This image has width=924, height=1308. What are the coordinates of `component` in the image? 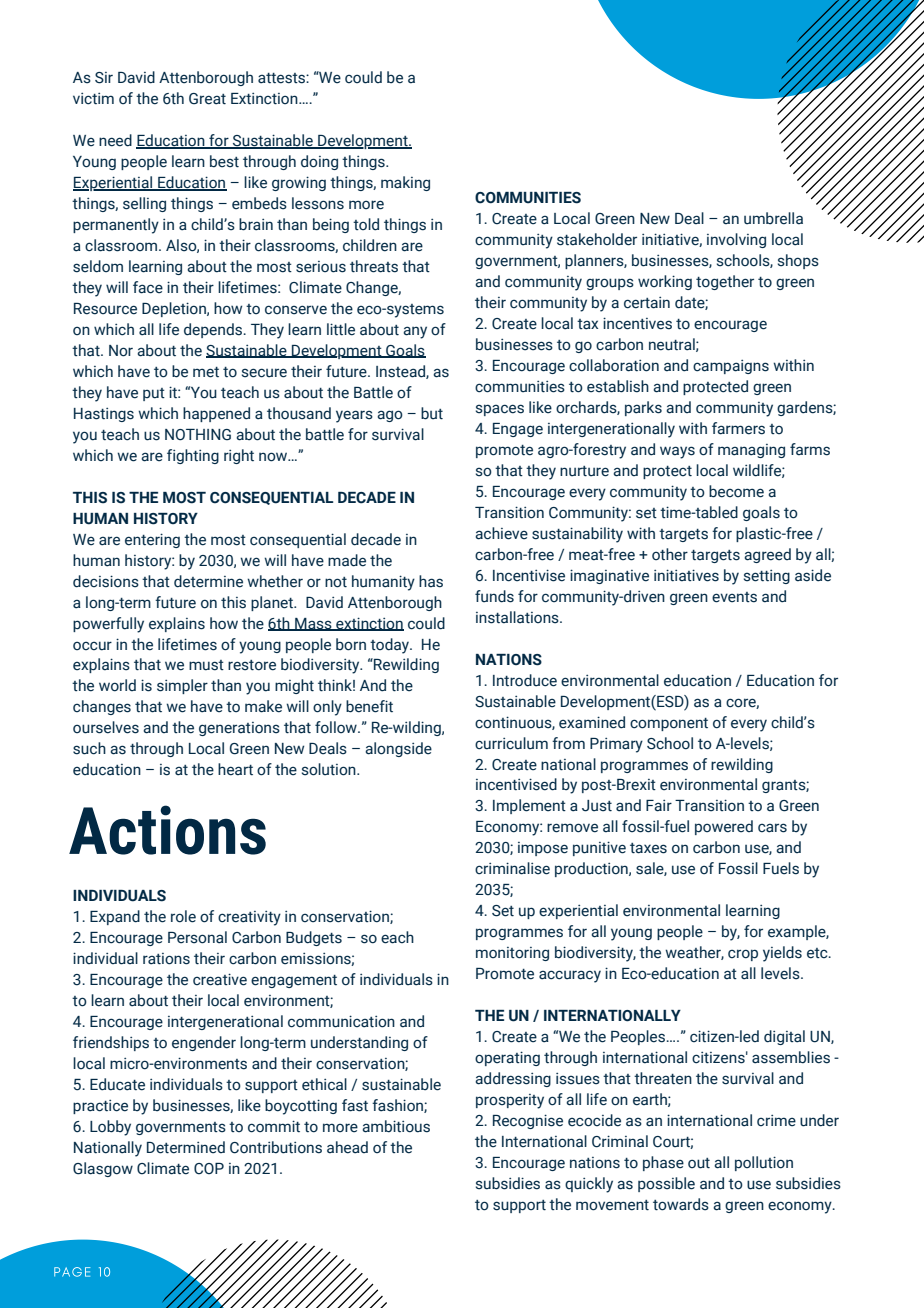 It's located at (669, 724).
